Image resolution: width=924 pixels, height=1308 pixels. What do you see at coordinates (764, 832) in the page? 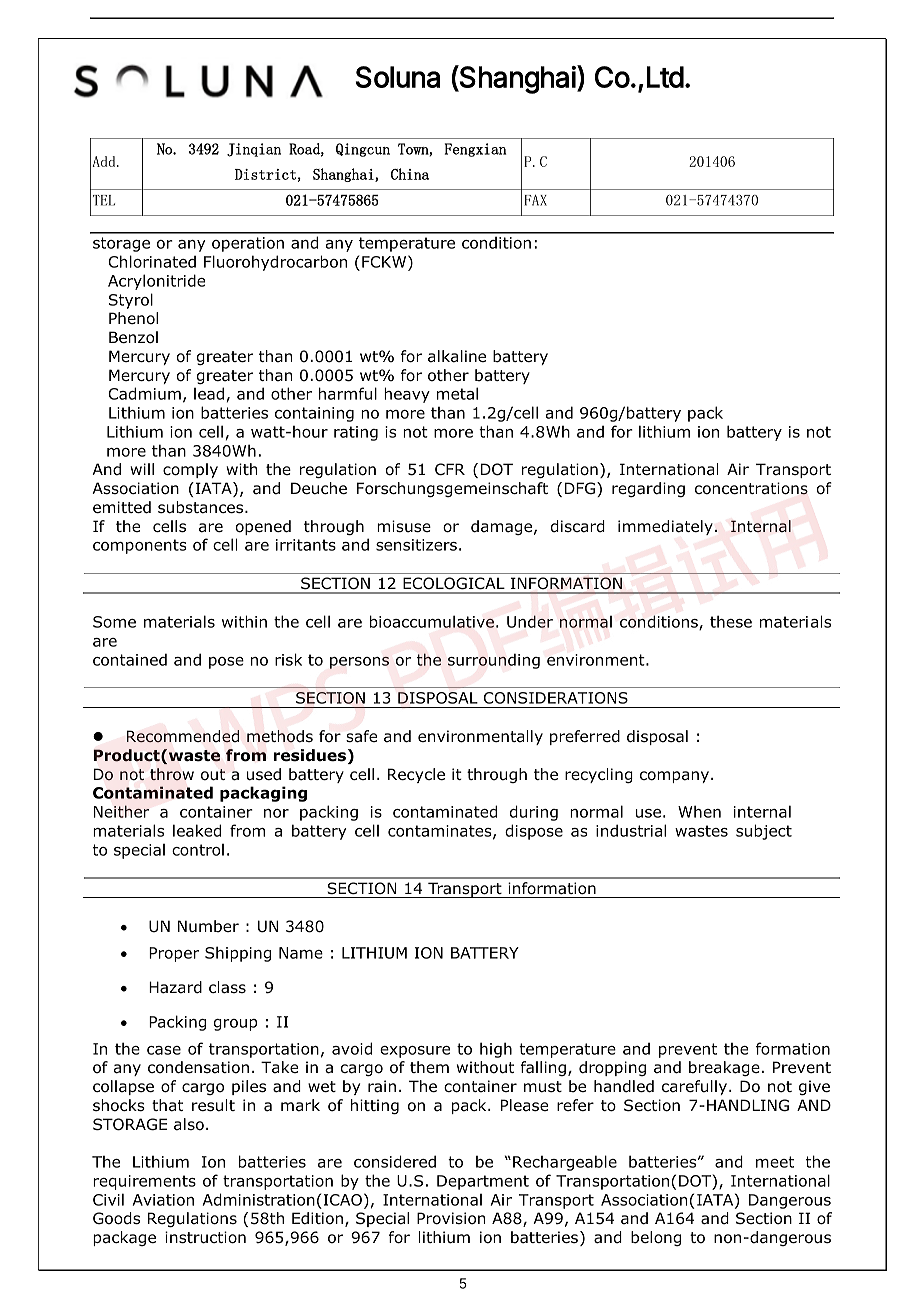
I see `subject` at bounding box center [764, 832].
